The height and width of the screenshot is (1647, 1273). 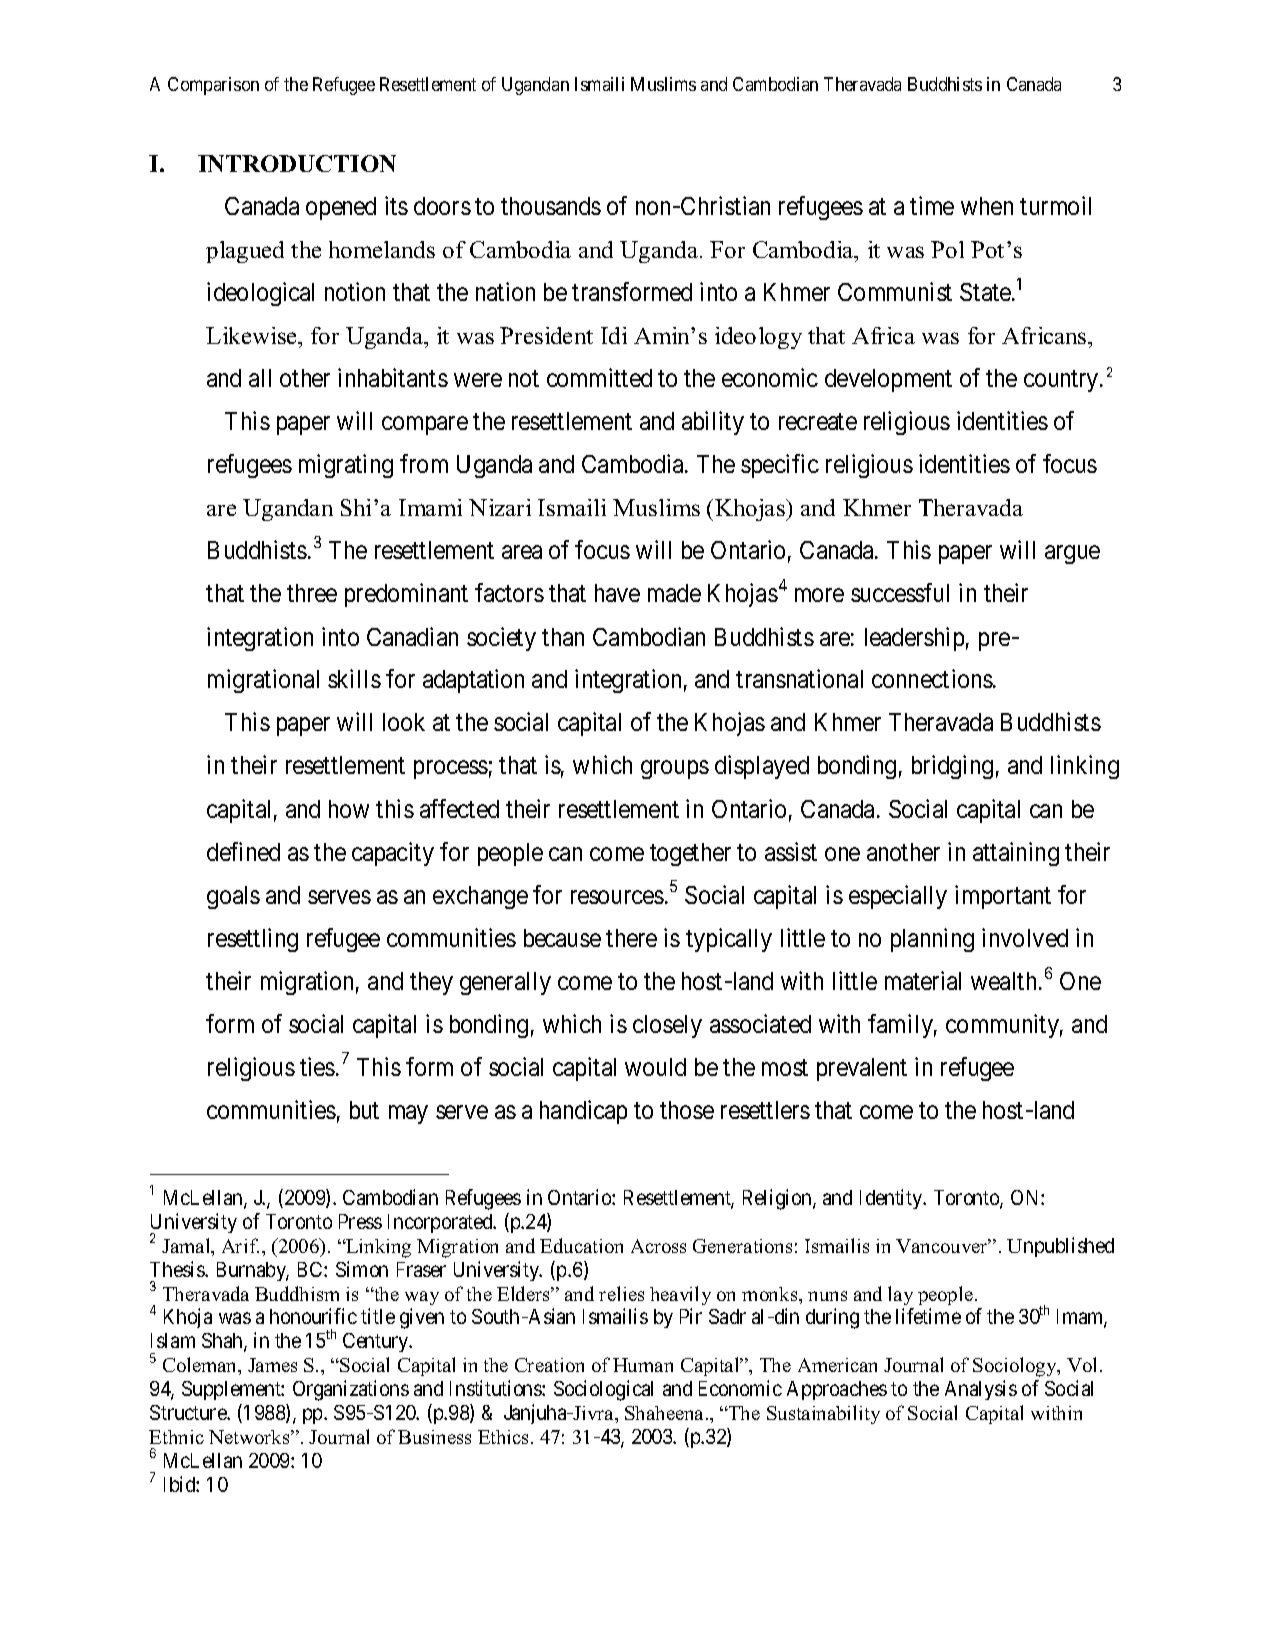 I want to click on James, so click(x=272, y=1365).
